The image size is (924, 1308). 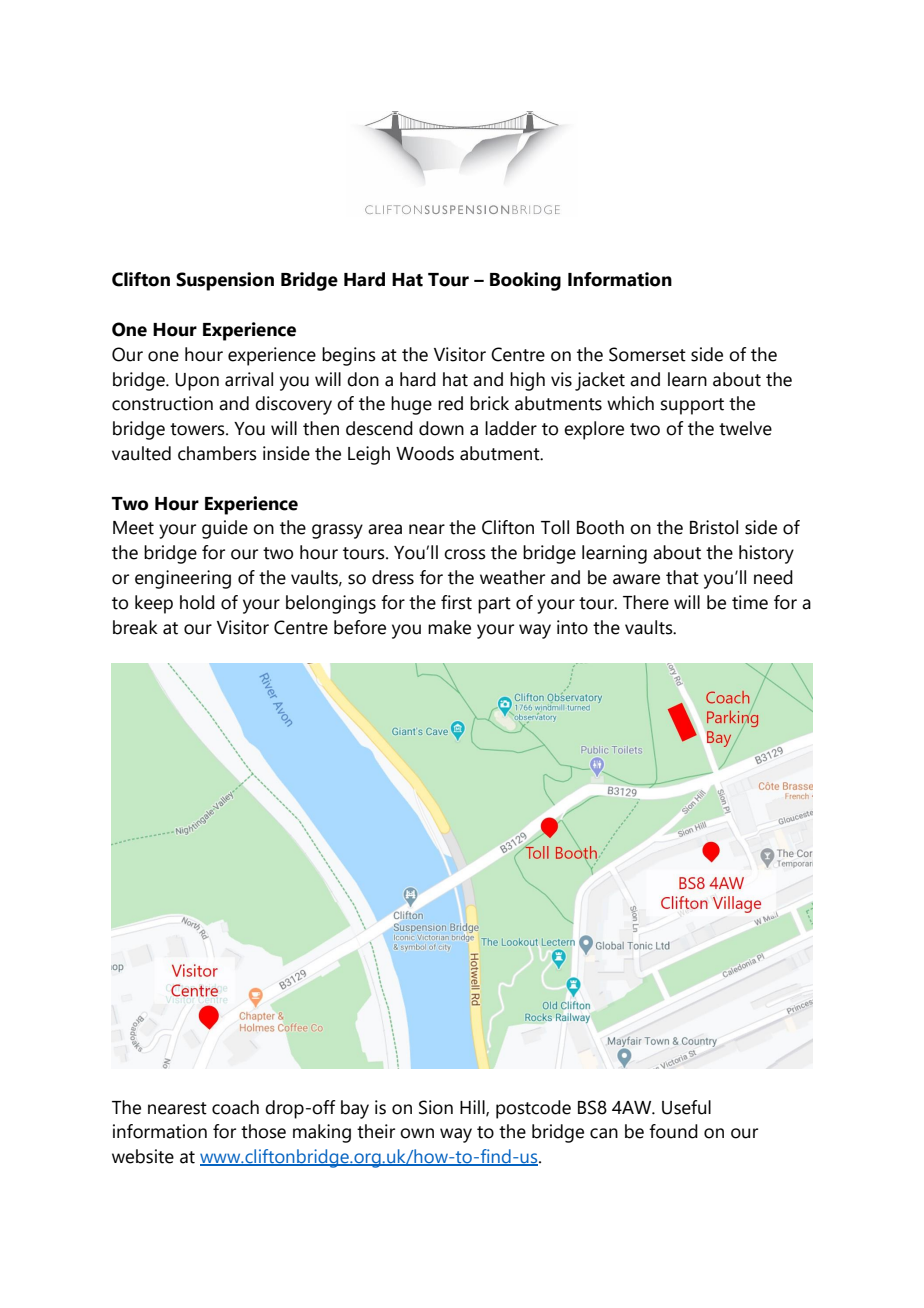 What do you see at coordinates (449, 627) in the screenshot?
I see `make` at bounding box center [449, 627].
